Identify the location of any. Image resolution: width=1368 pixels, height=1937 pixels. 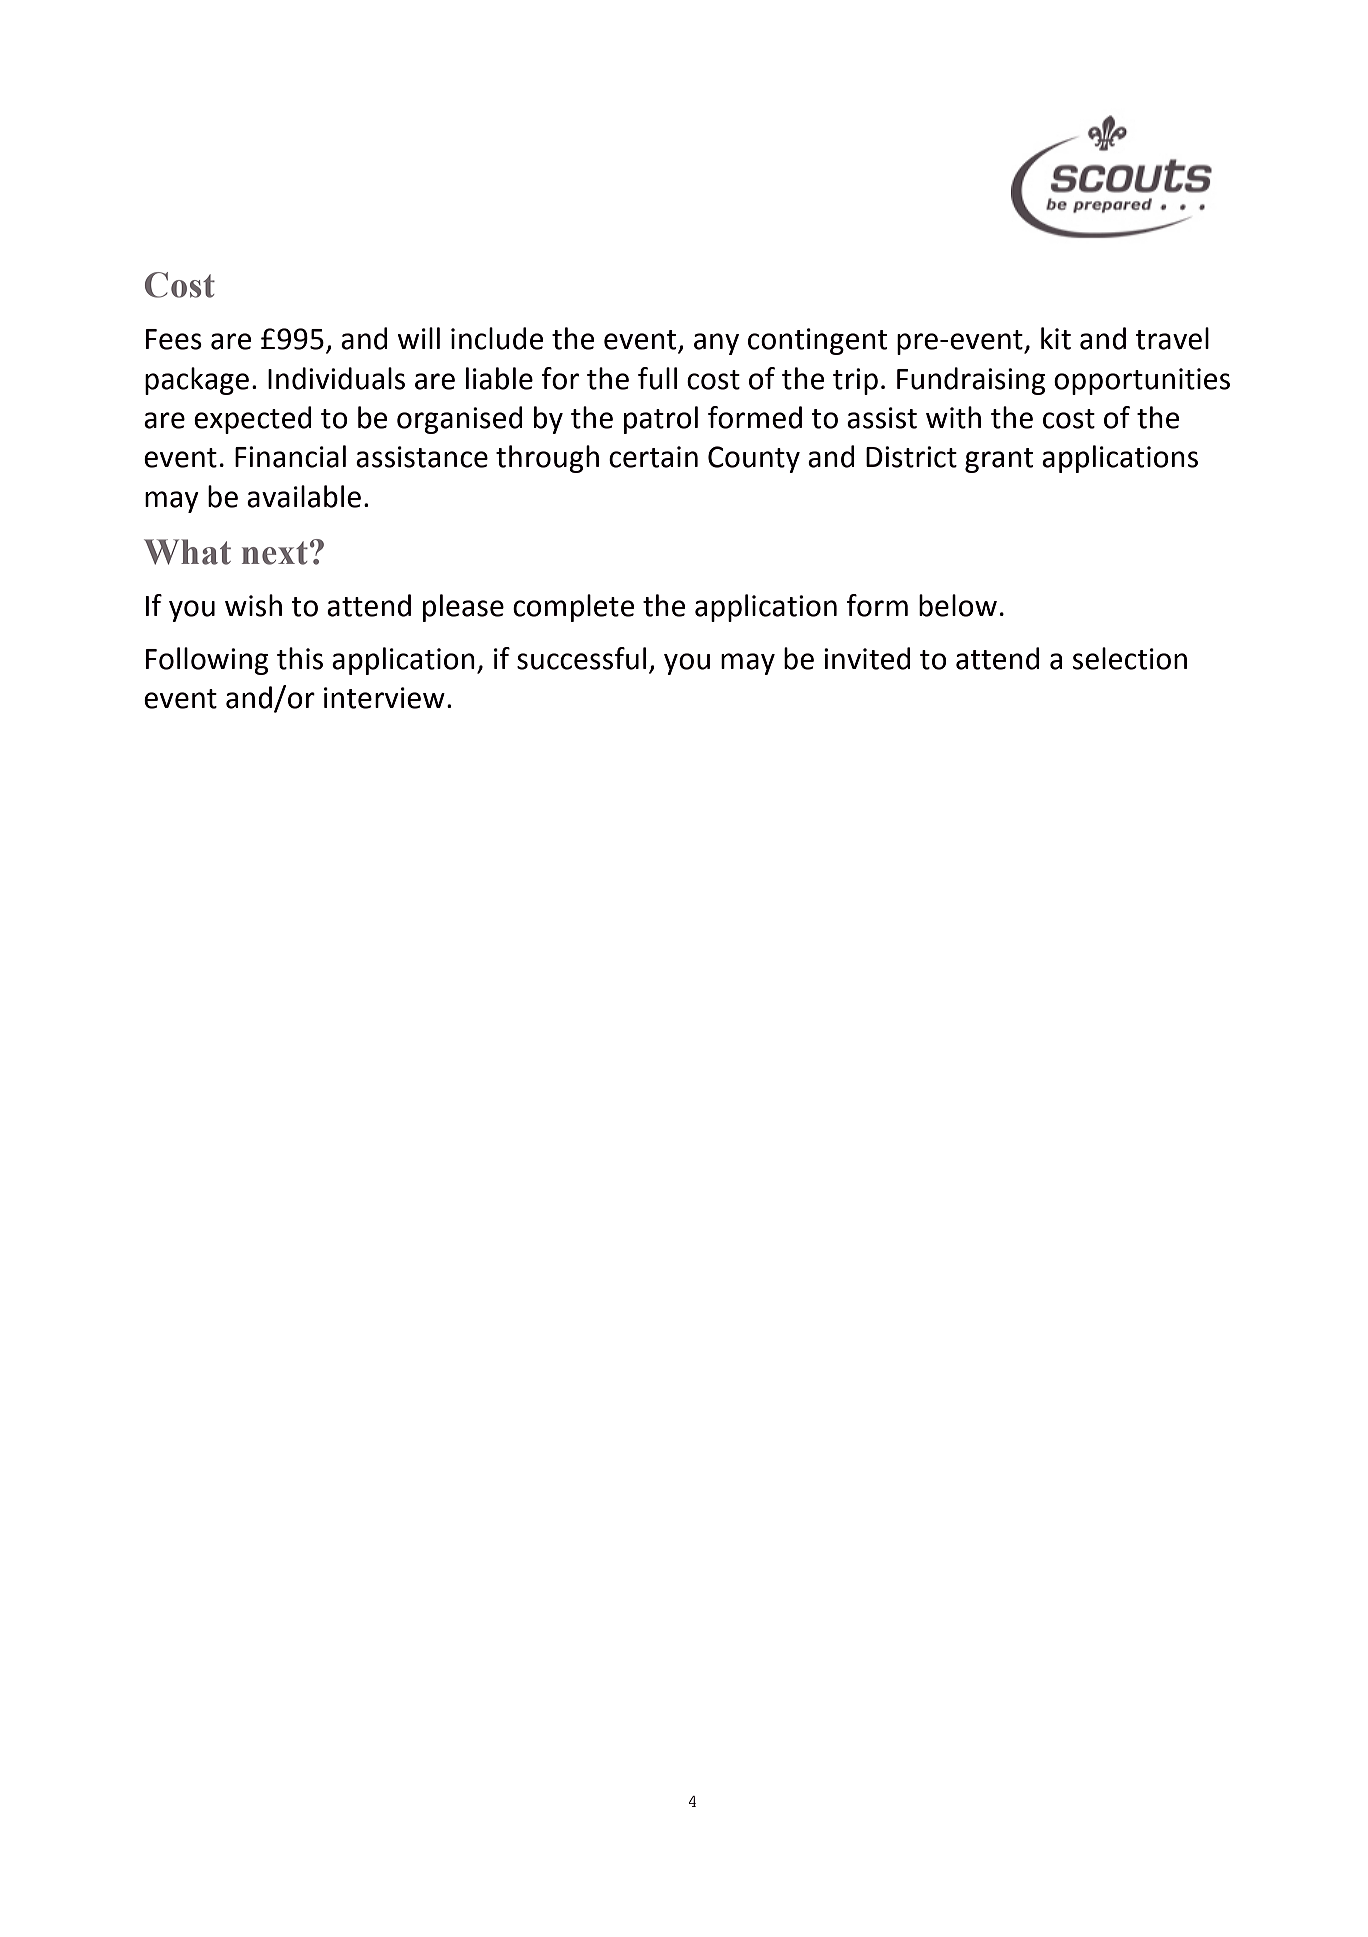
(716, 344).
